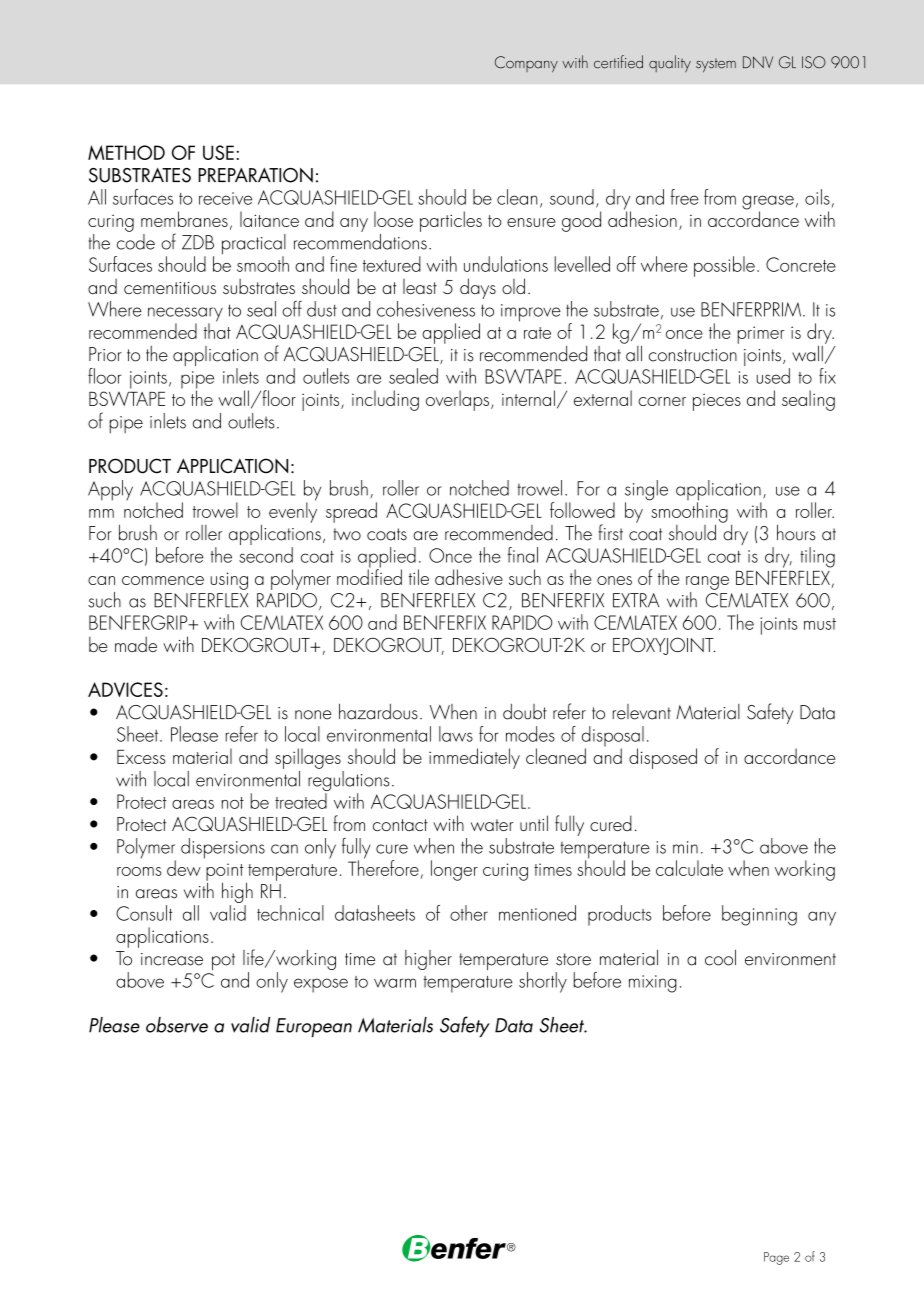 Image resolution: width=924 pixels, height=1308 pixels. I want to click on pieces, so click(717, 402).
